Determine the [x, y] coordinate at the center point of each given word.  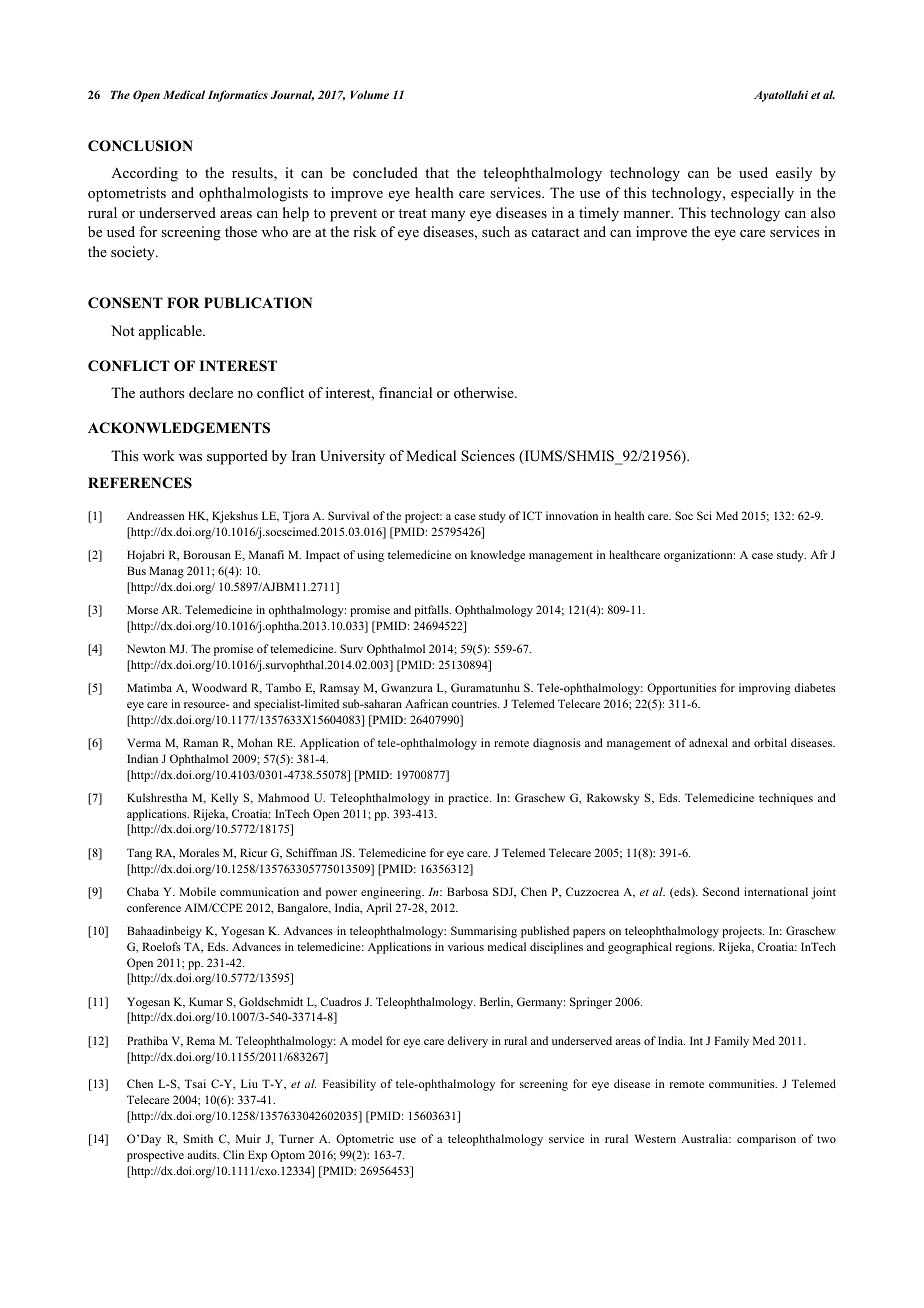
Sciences [488, 456]
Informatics [238, 96]
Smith [198, 1138]
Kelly [225, 799]
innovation [572, 515]
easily [794, 174]
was [190, 457]
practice [469, 799]
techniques [786, 799]
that [437, 172]
